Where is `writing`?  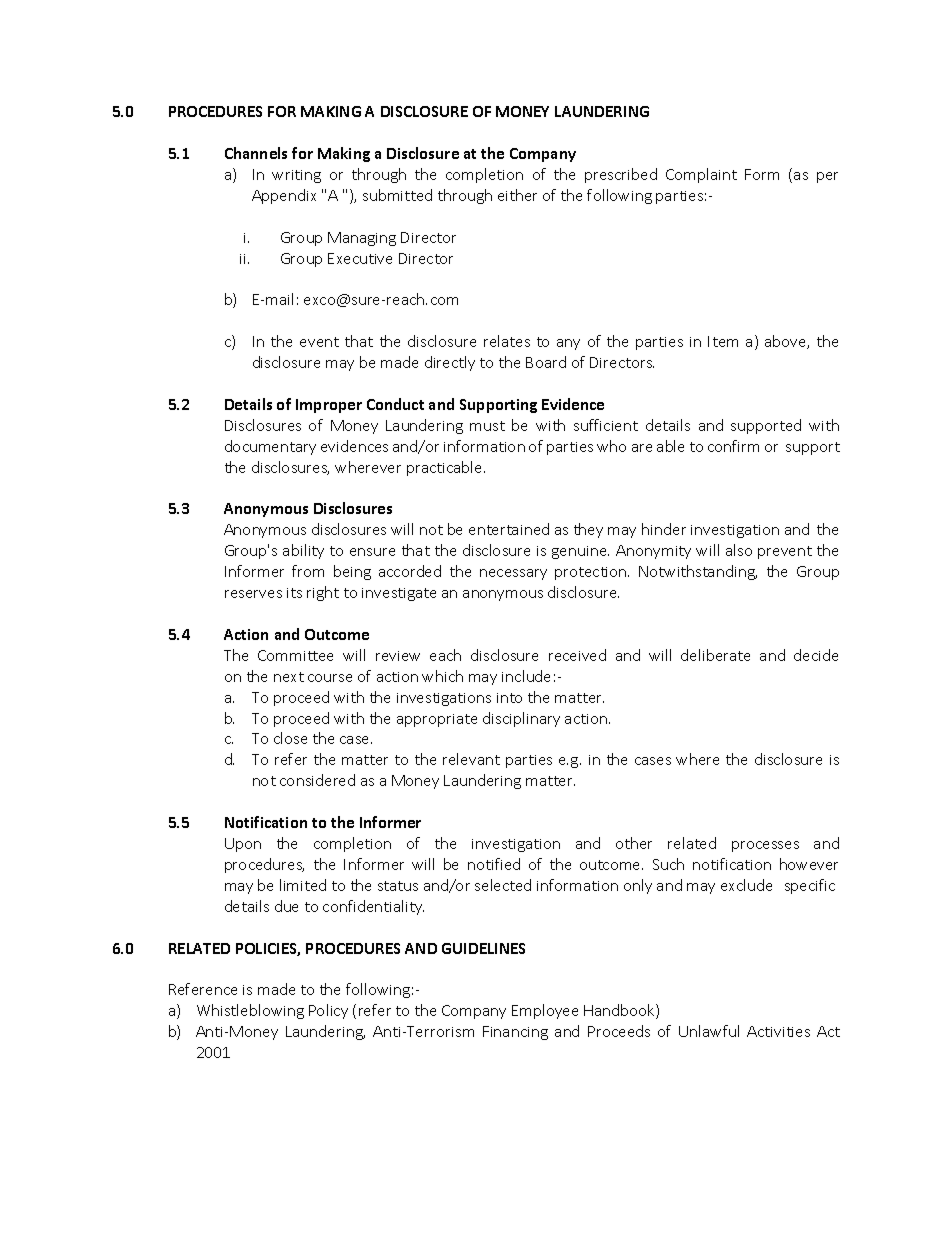
writing is located at coordinates (296, 176).
